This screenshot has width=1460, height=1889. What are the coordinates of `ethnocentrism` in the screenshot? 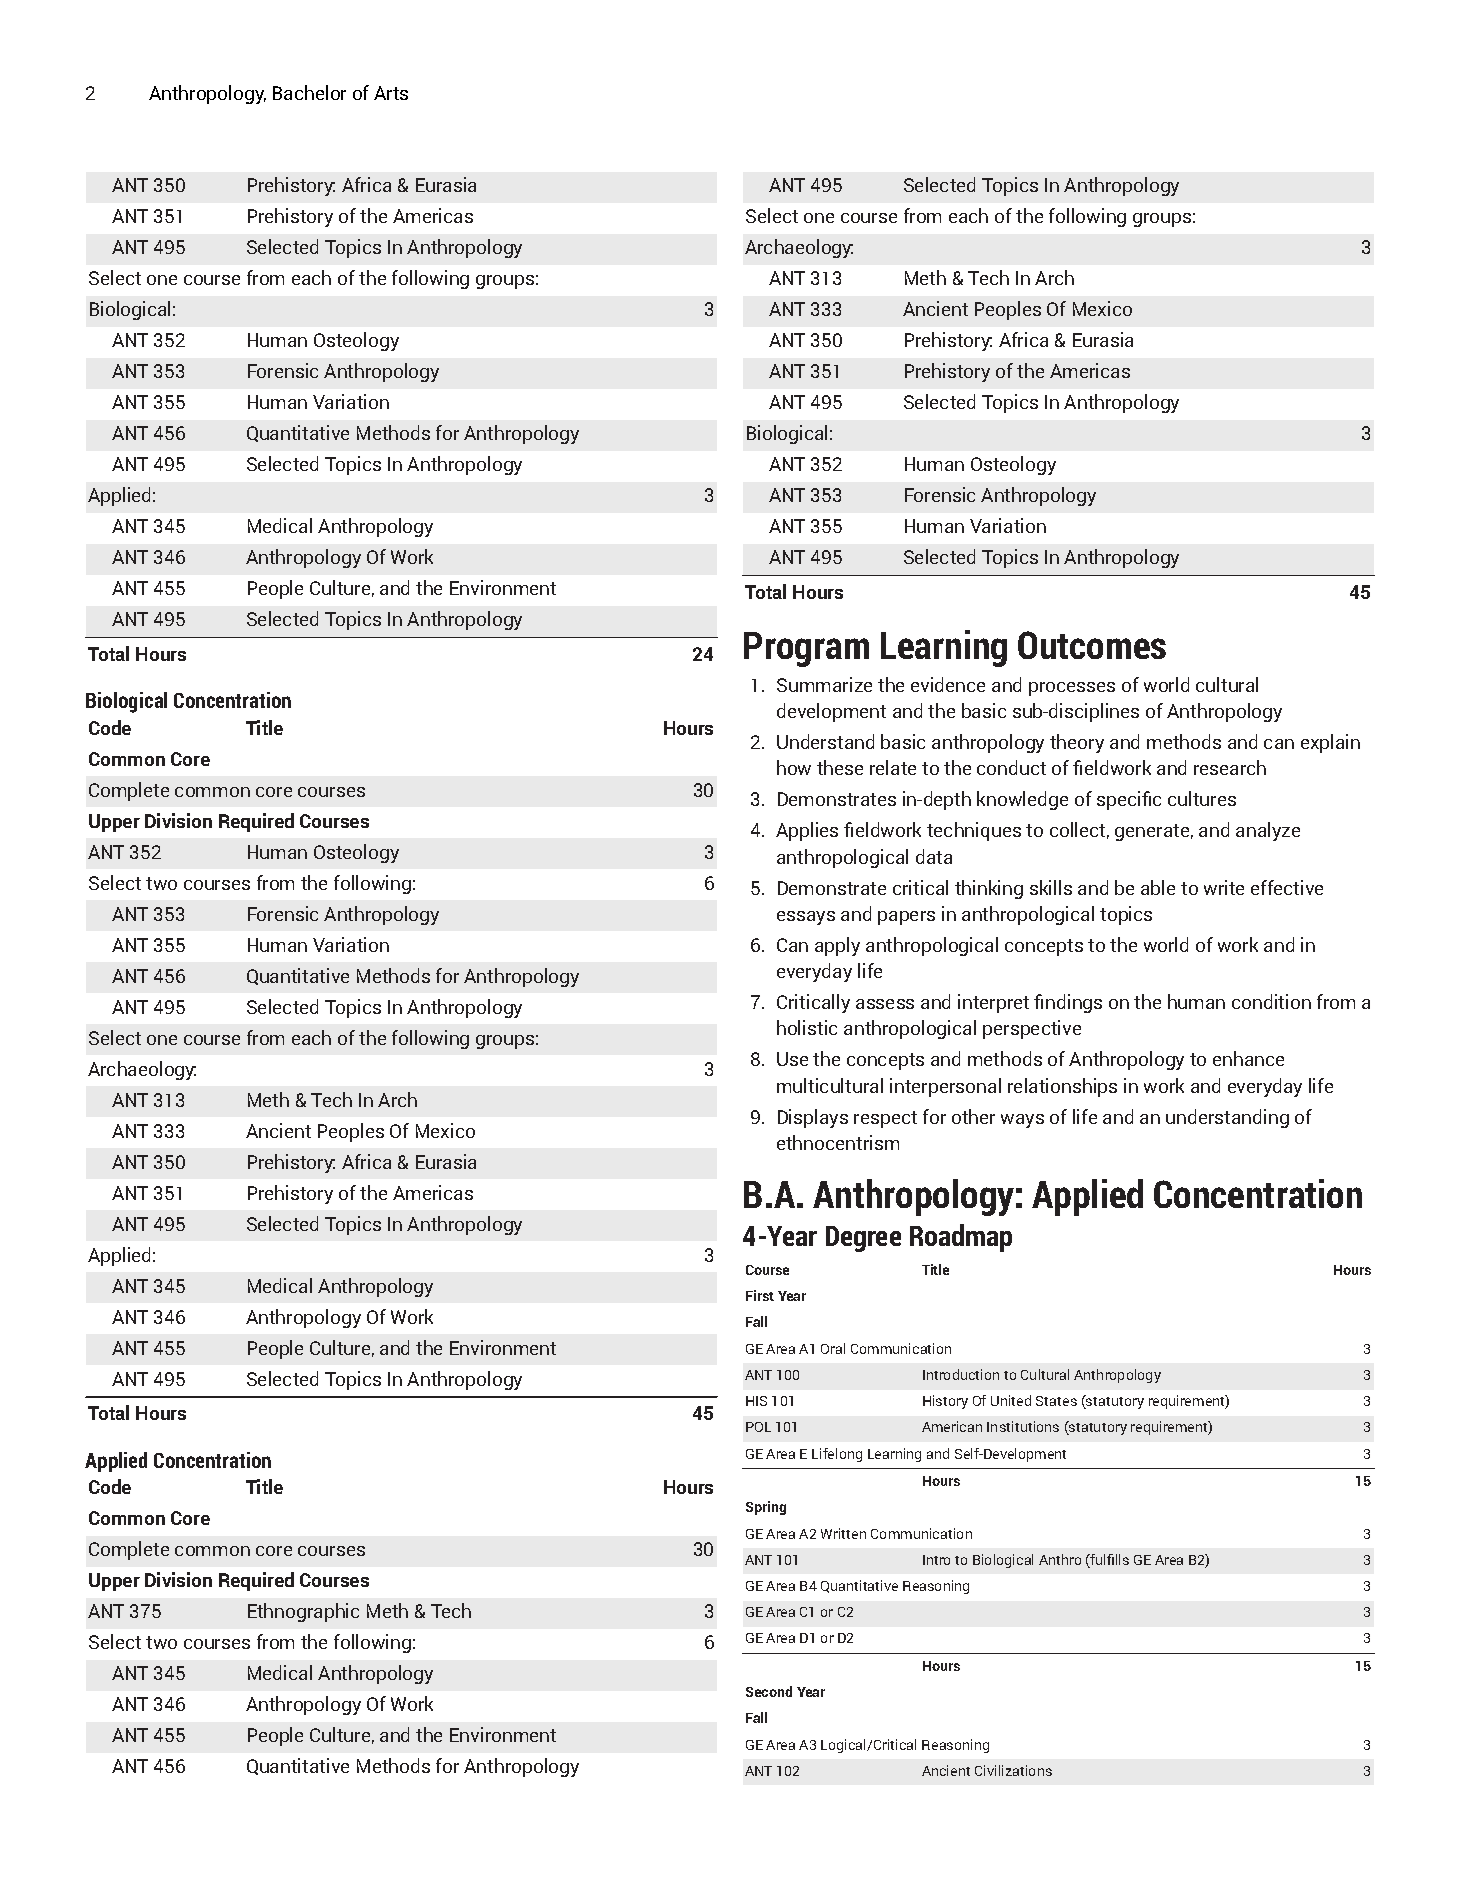 It's located at (838, 1142).
